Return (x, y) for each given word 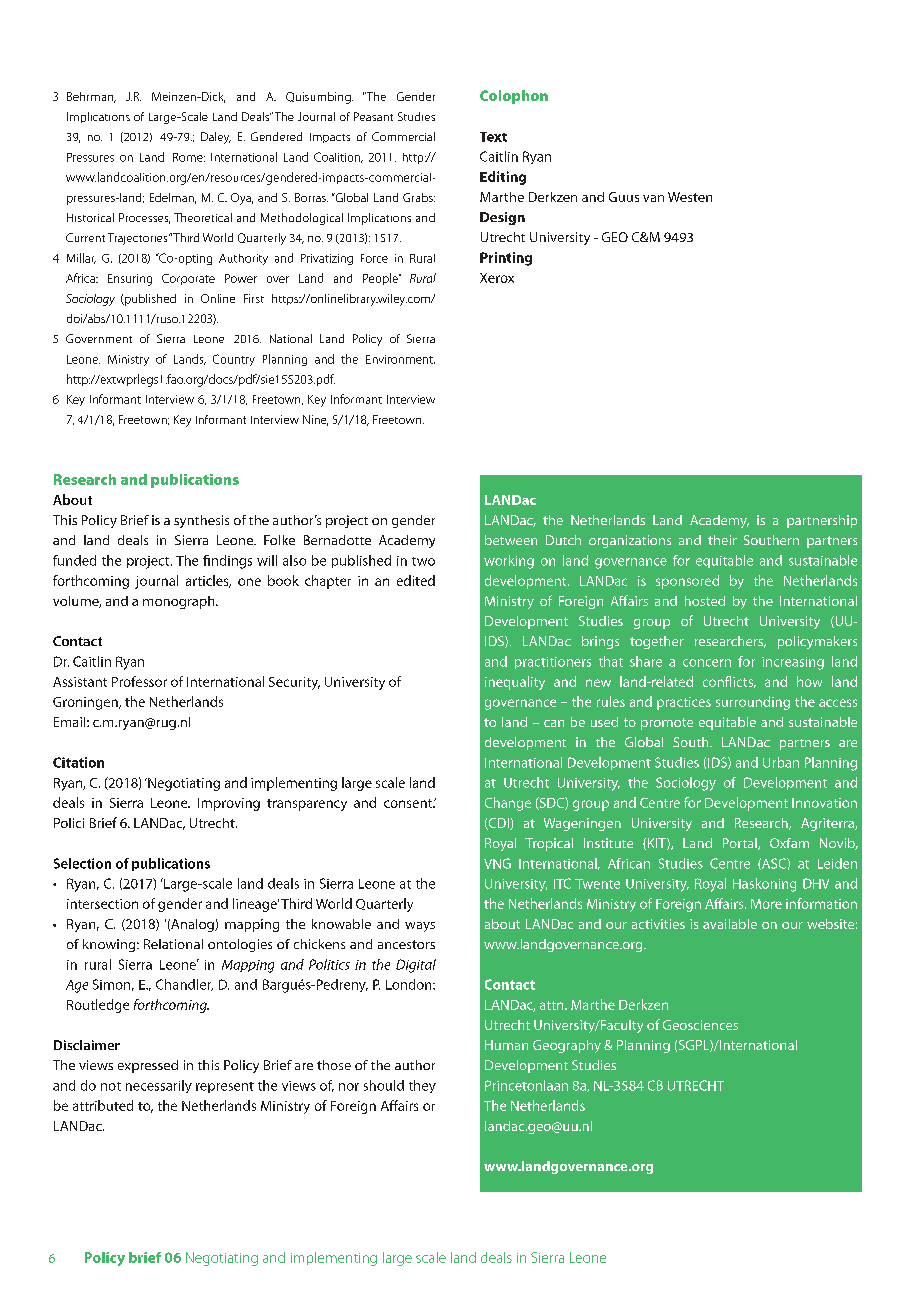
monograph (180, 602)
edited (416, 580)
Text (493, 137)
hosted (705, 601)
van (653, 198)
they (422, 1086)
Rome (189, 157)
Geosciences (700, 1025)
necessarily (159, 1086)
